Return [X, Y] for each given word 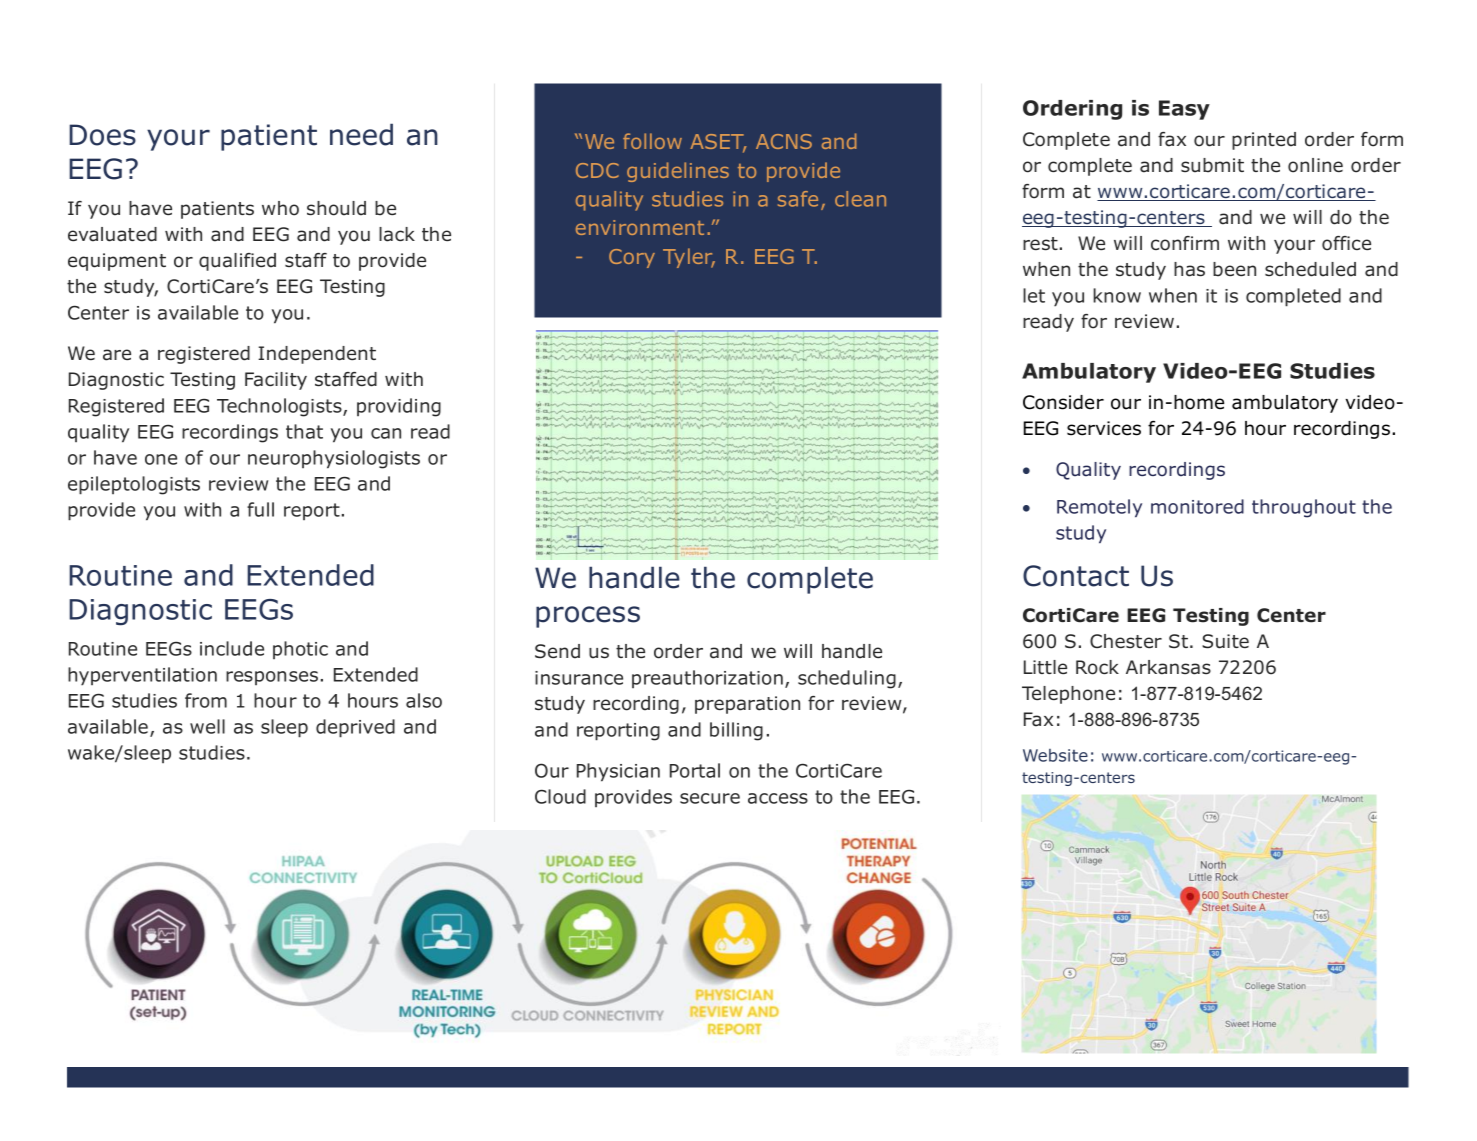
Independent [317, 355]
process [588, 617]
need [361, 134]
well [207, 726]
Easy [1184, 110]
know [1117, 295]
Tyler [689, 258]
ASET [718, 143]
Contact [1076, 576]
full [260, 509]
